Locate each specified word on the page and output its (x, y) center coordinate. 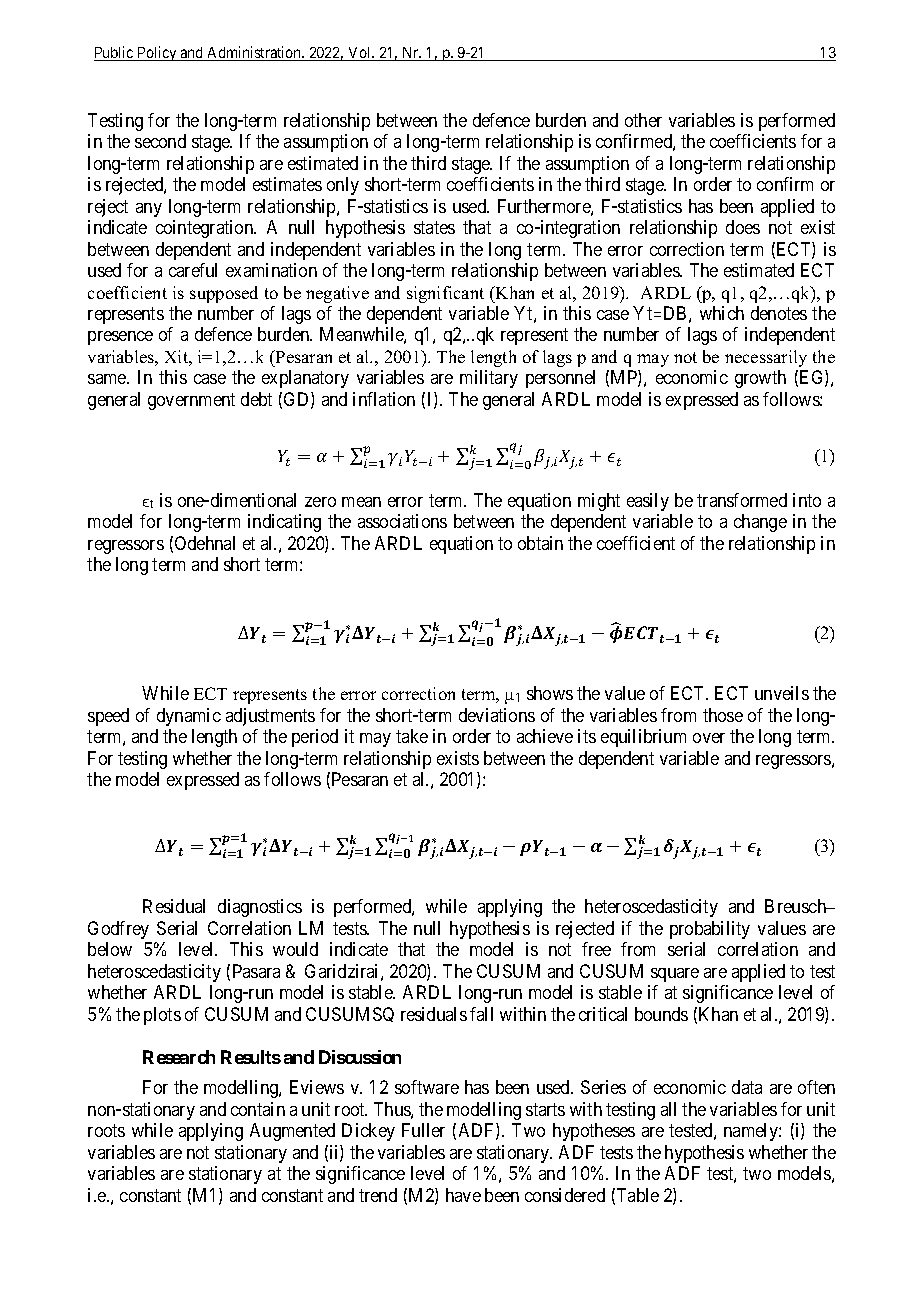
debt (256, 399)
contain (258, 1109)
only (343, 186)
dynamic (189, 717)
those (723, 715)
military (489, 379)
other (643, 120)
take (412, 736)
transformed (742, 500)
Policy (157, 53)
